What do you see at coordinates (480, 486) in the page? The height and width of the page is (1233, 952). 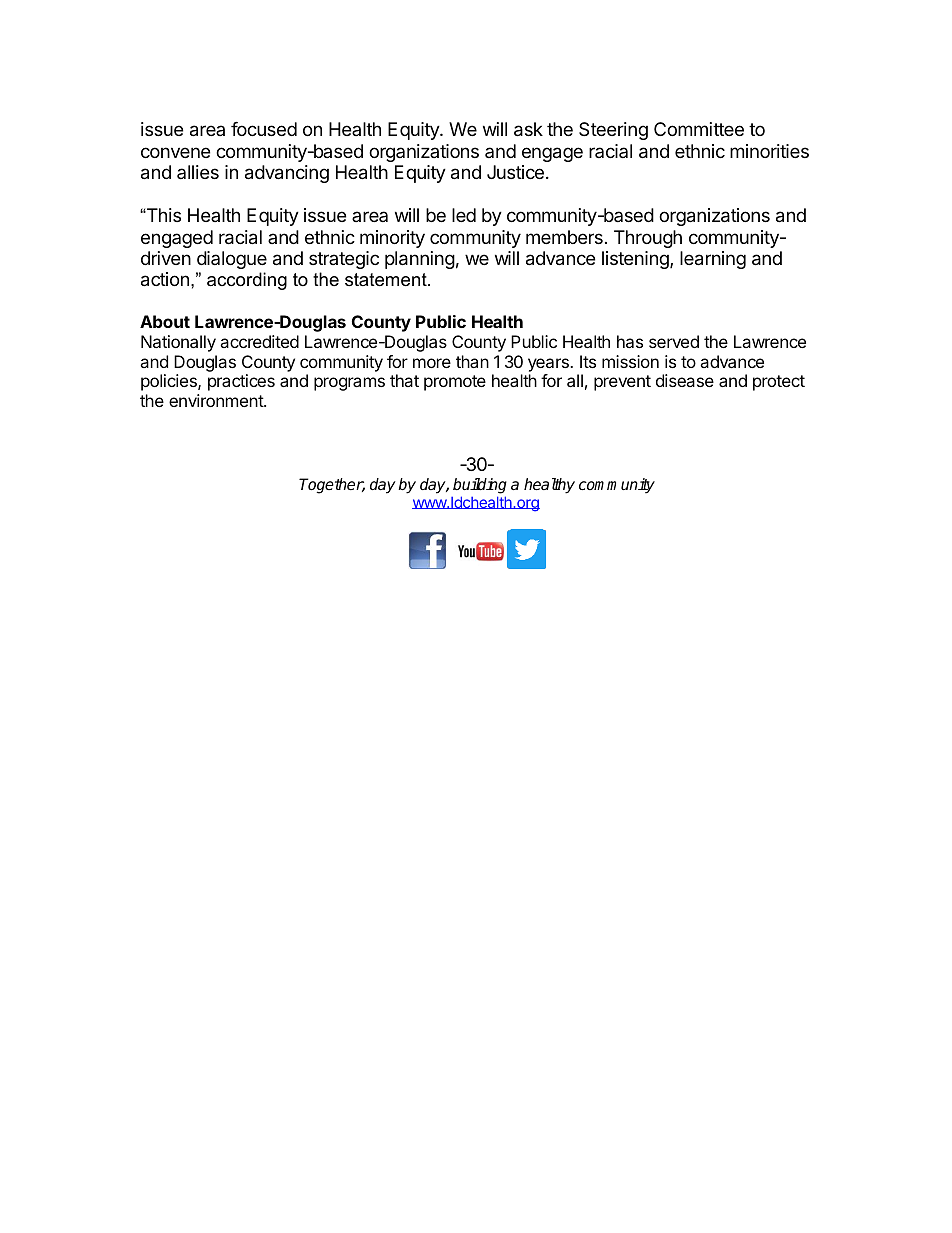 I see `building` at bounding box center [480, 486].
